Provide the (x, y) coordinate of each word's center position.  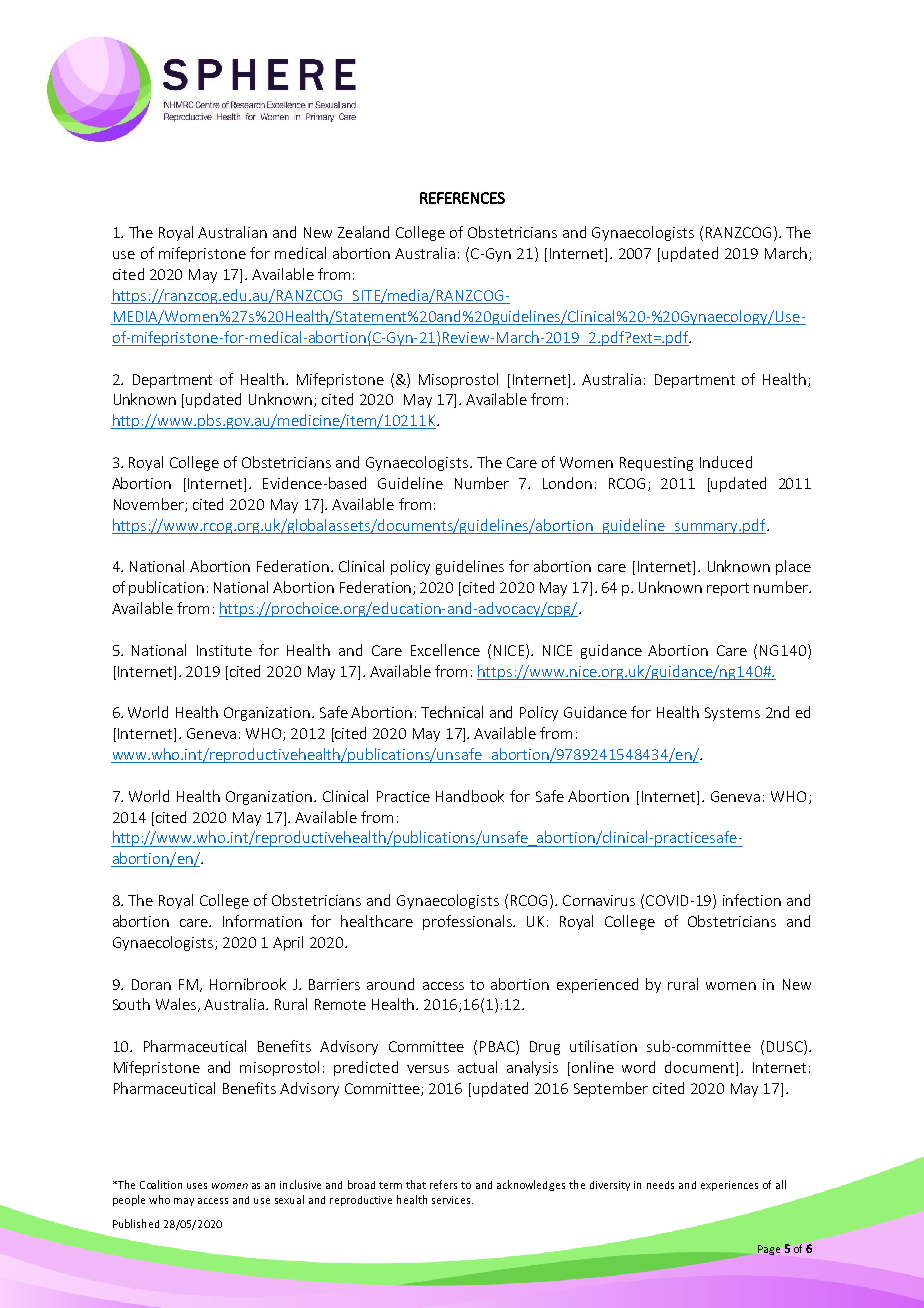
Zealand (363, 232)
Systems (732, 714)
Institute (224, 650)
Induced (726, 462)
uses (197, 1186)
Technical (452, 712)
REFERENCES (462, 198)
